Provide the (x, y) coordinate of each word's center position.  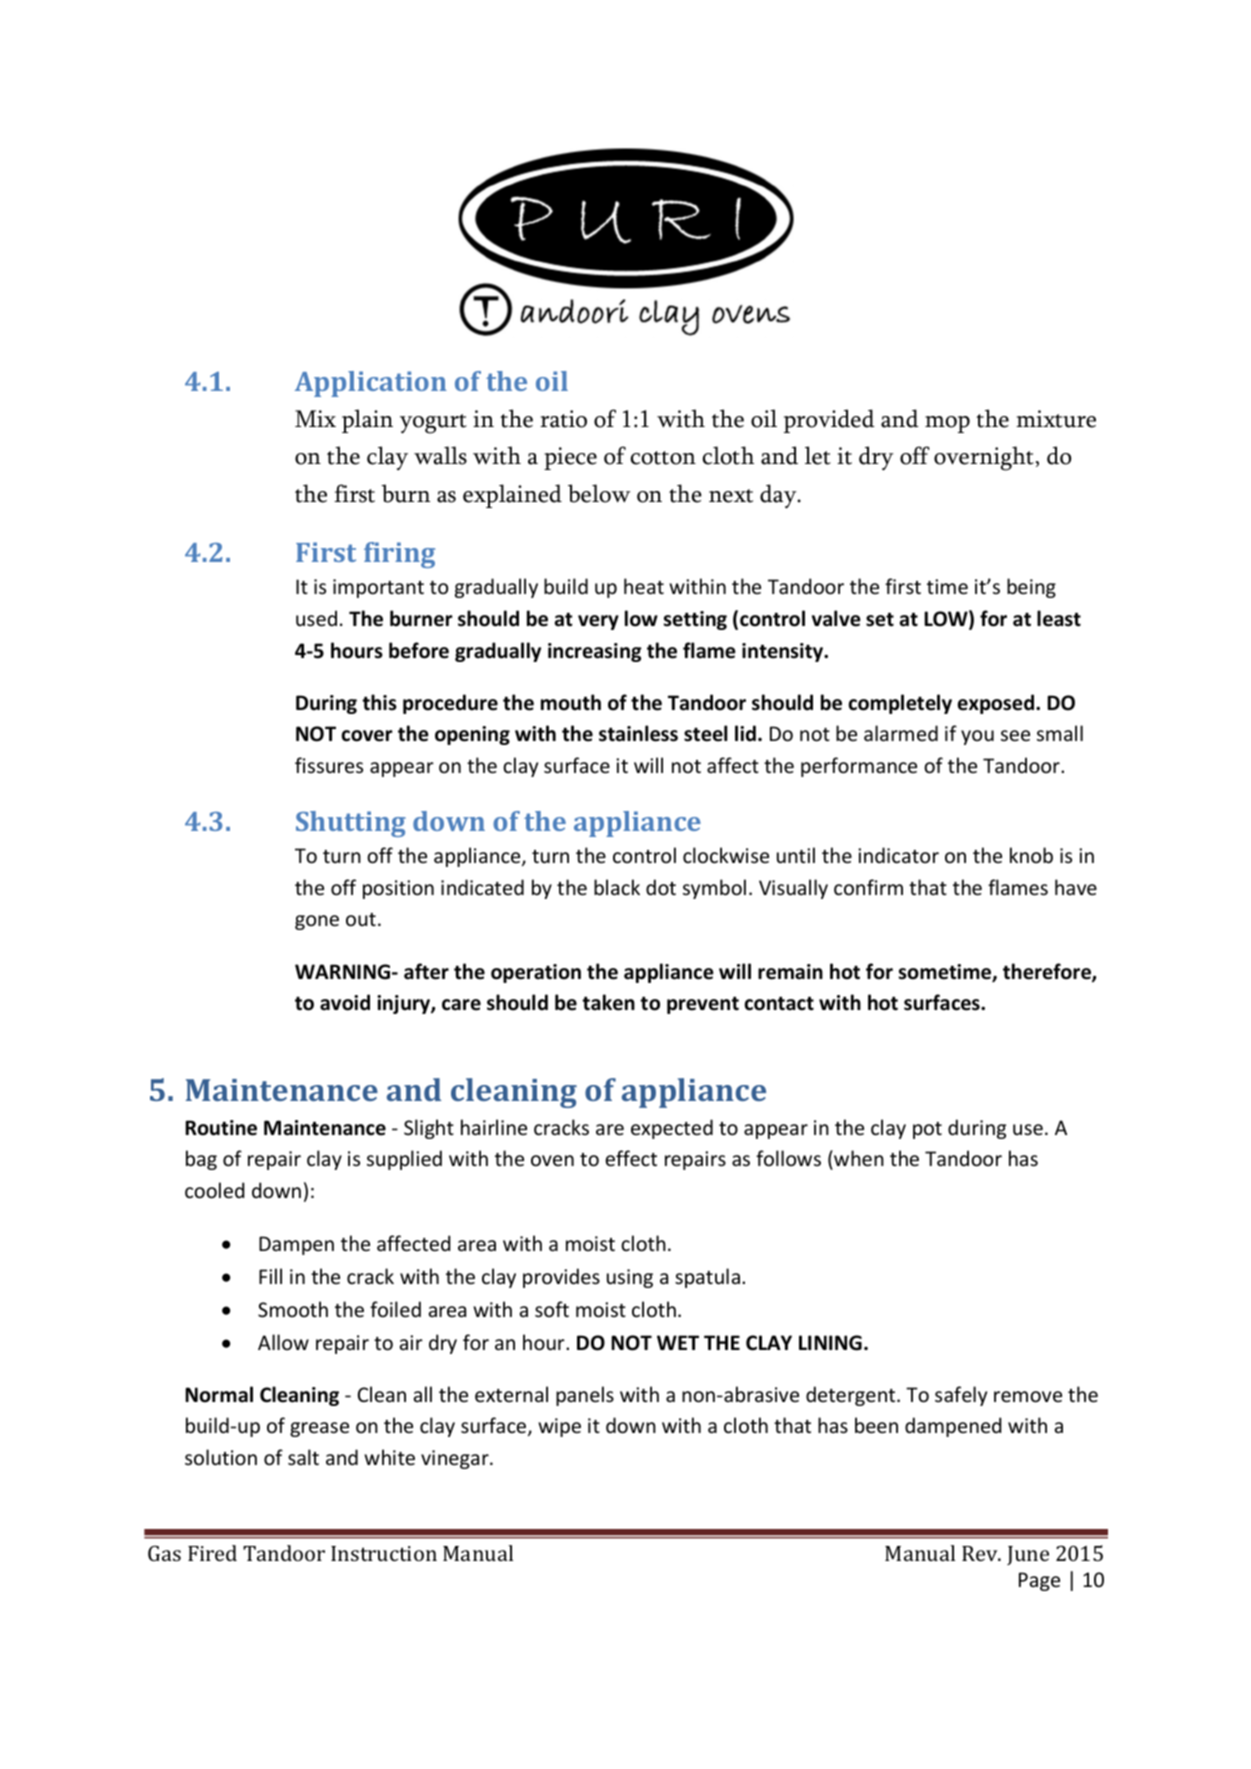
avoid (345, 1002)
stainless (638, 733)
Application (371, 384)
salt (303, 1457)
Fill (270, 1276)
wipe (559, 1427)
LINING (830, 1343)
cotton (663, 458)
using (630, 1278)
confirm (868, 887)
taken (608, 1002)
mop (947, 424)
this (379, 702)
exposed (996, 704)
